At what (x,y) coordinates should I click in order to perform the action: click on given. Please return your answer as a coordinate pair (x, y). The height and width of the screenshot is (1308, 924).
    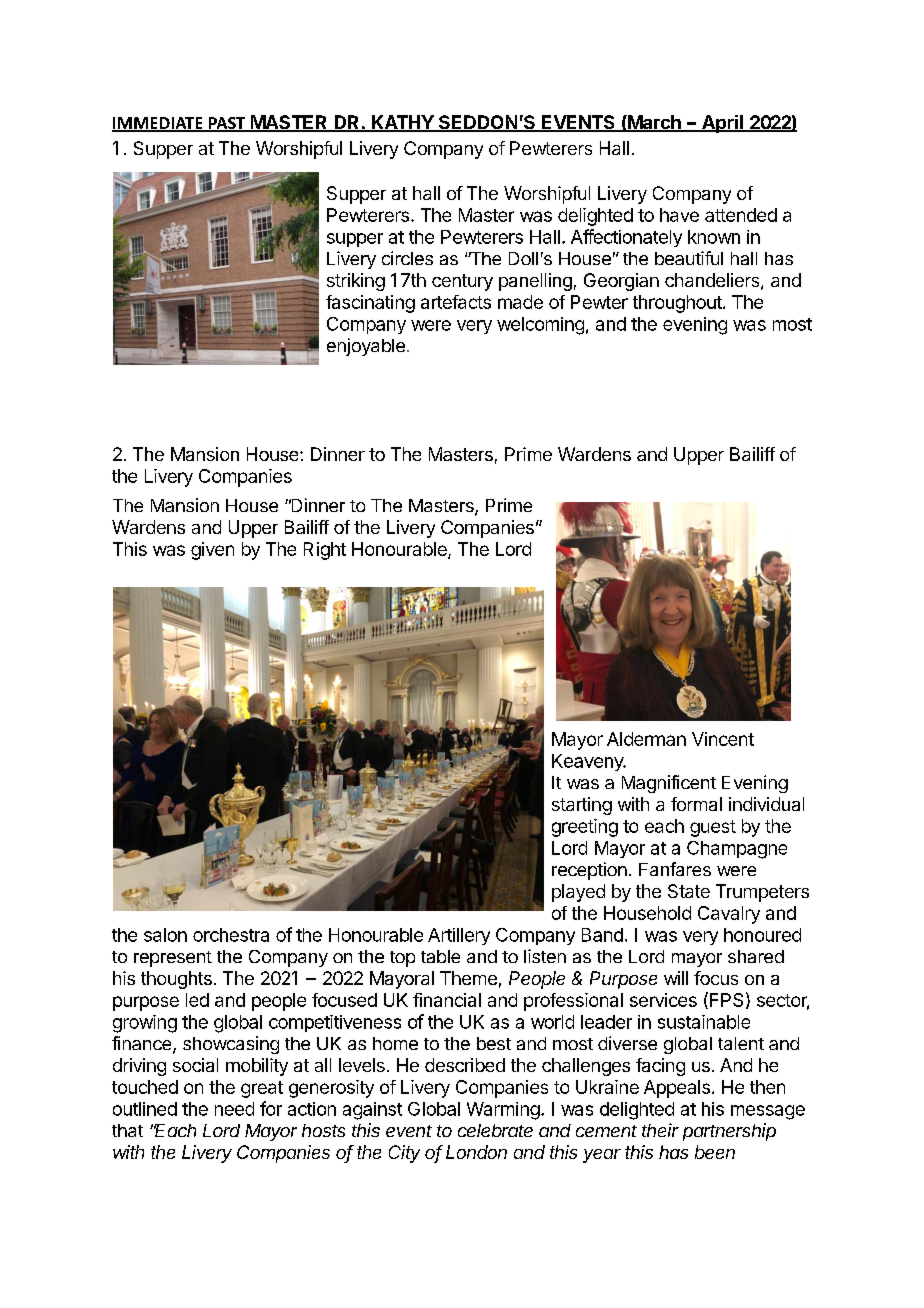
    Looking at the image, I should click on (212, 551).
